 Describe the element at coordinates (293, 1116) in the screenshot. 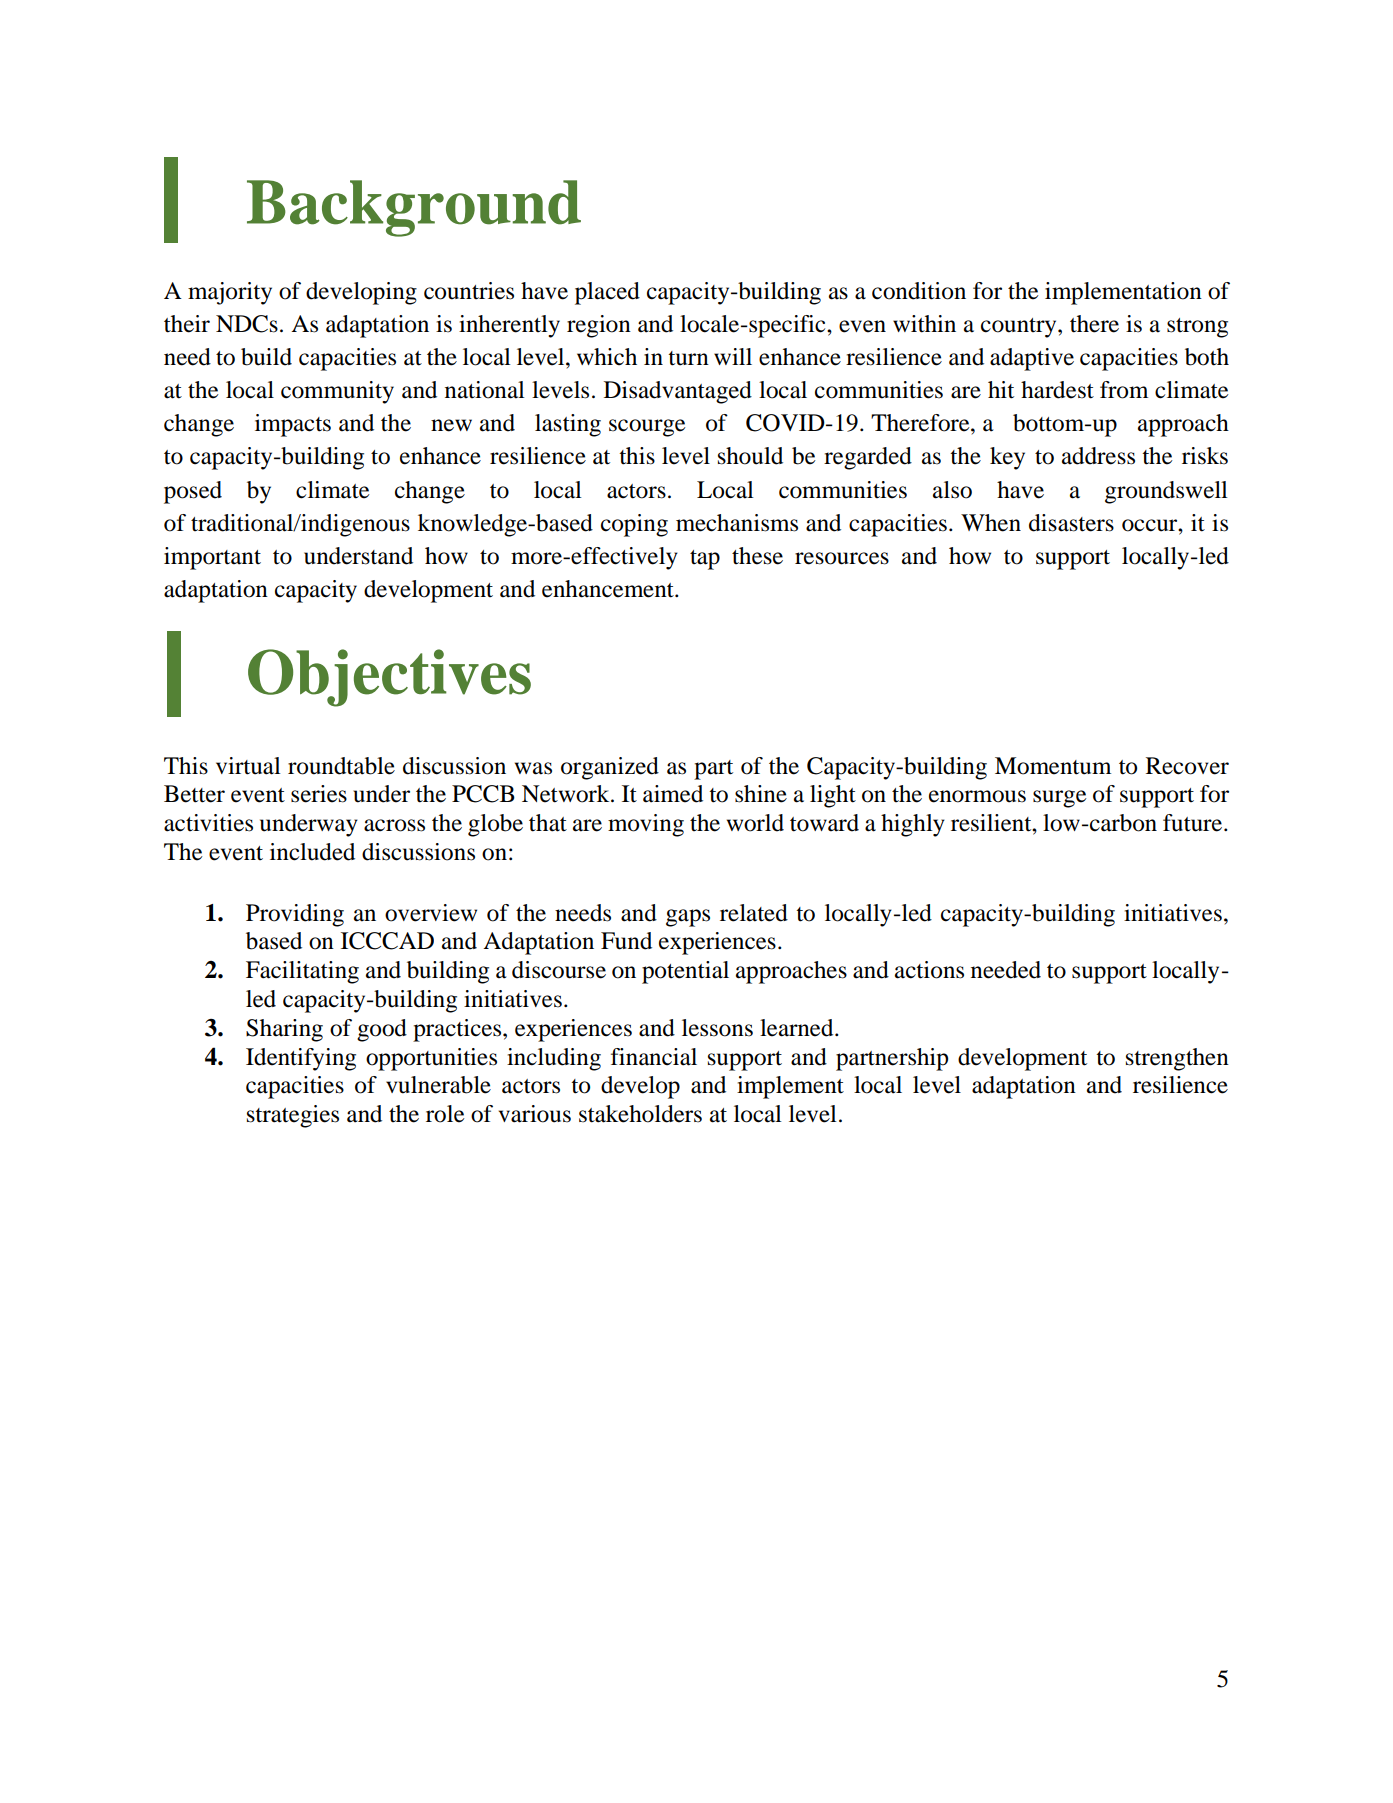

I see `strategies` at that location.
